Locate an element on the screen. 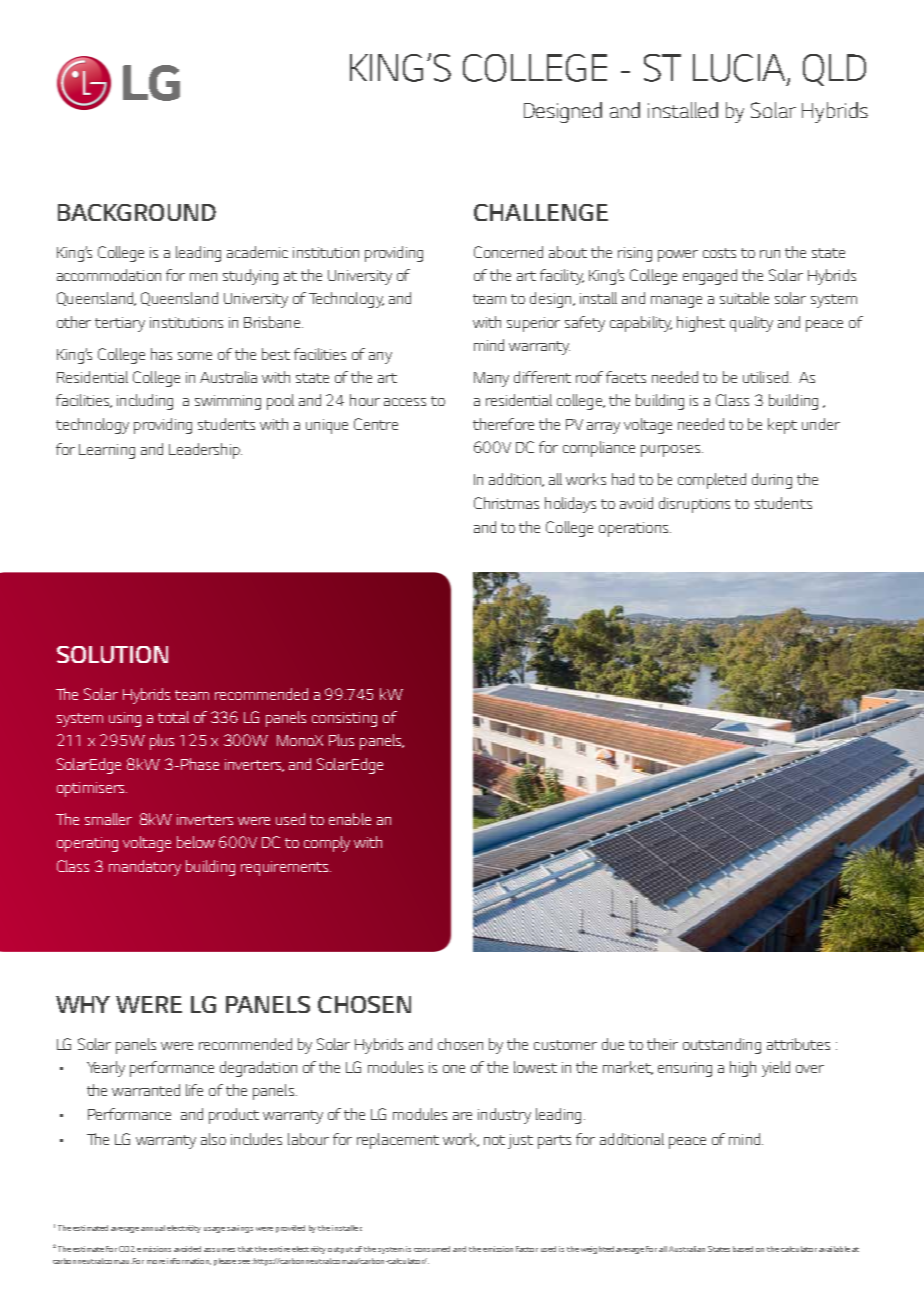 Image resolution: width=924 pixels, height=1308 pixels. mandatory is located at coordinates (145, 868).
